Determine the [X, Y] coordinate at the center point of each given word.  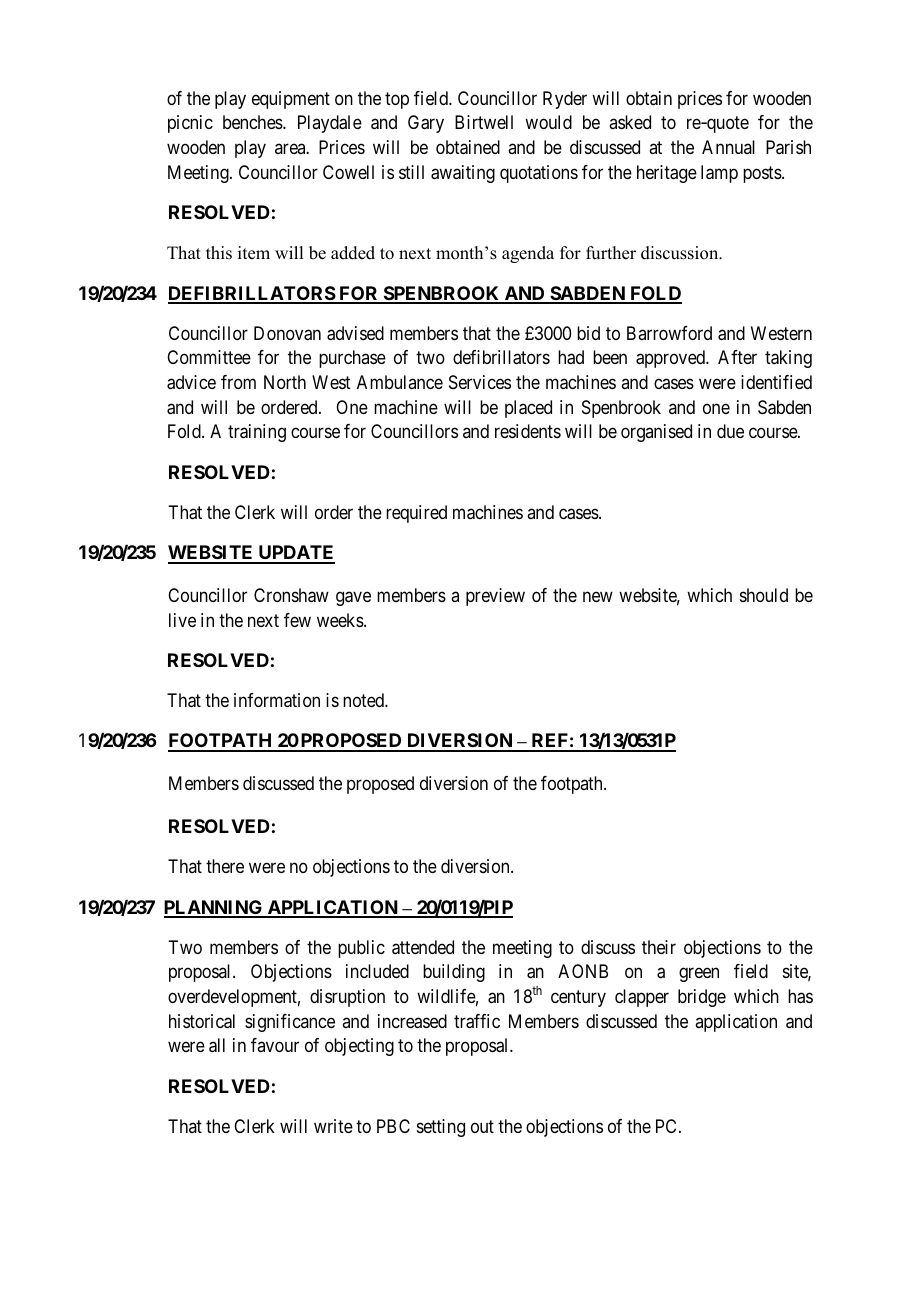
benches [253, 122]
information [277, 700]
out [482, 1126]
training [257, 433]
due [730, 431]
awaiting [463, 174]
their [659, 947]
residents [528, 431]
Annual [728, 147]
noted [364, 700]
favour [275, 1045]
